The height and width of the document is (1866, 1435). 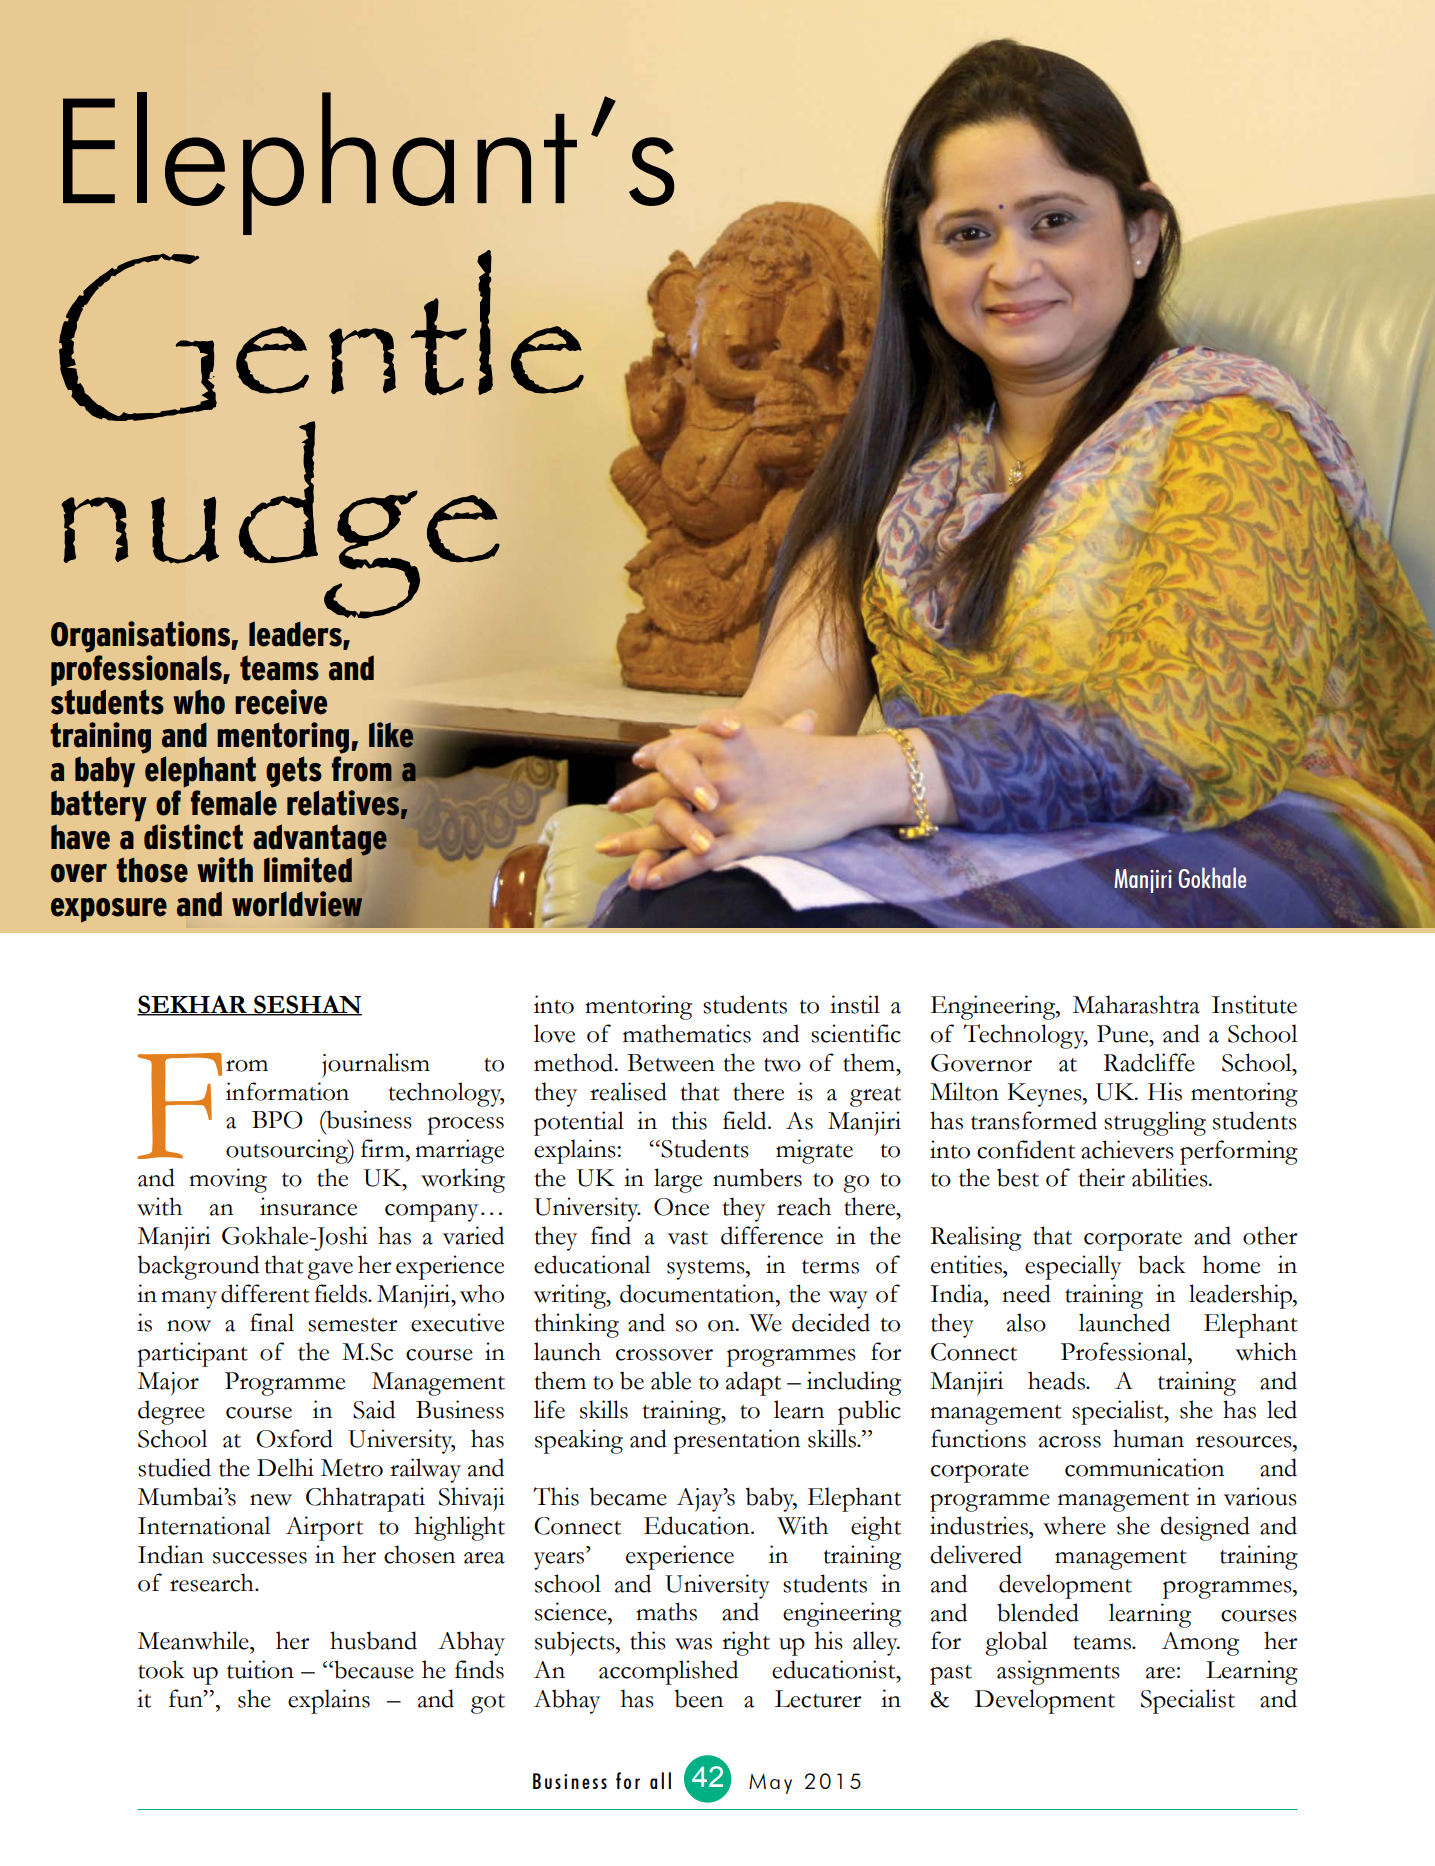 I want to click on information, so click(x=287, y=1091).
